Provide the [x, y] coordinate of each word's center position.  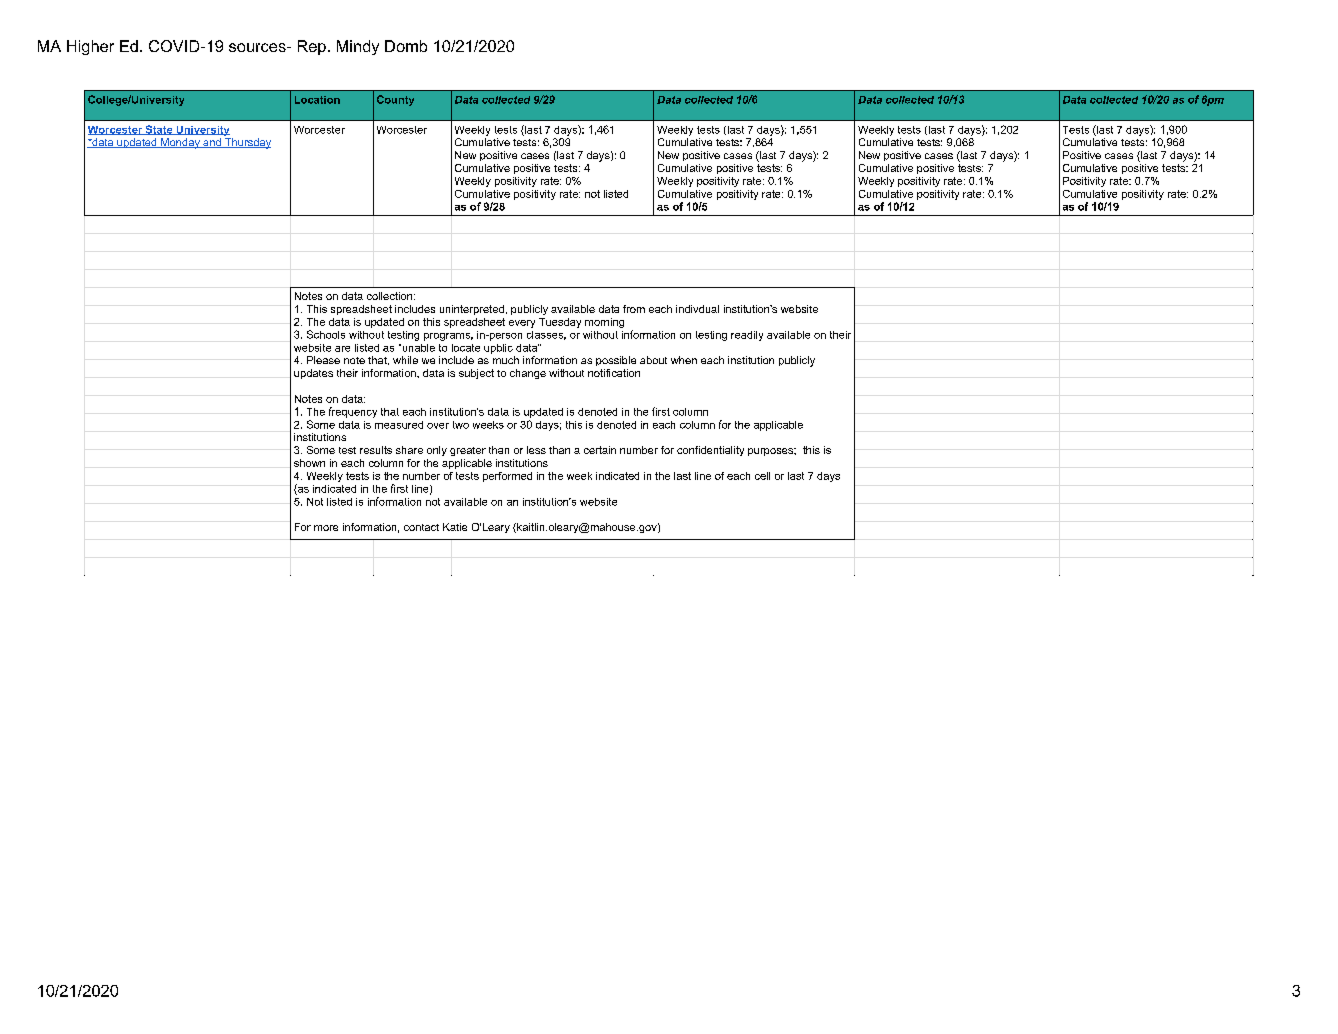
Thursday [247, 143]
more [326, 528]
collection [391, 296]
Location [317, 100]
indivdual [697, 309]
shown [309, 463]
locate [466, 348]
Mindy [358, 47]
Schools [326, 334]
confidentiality [710, 451]
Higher [90, 47]
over [438, 426]
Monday [180, 143]
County [395, 100]
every [522, 324]
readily [747, 336]
